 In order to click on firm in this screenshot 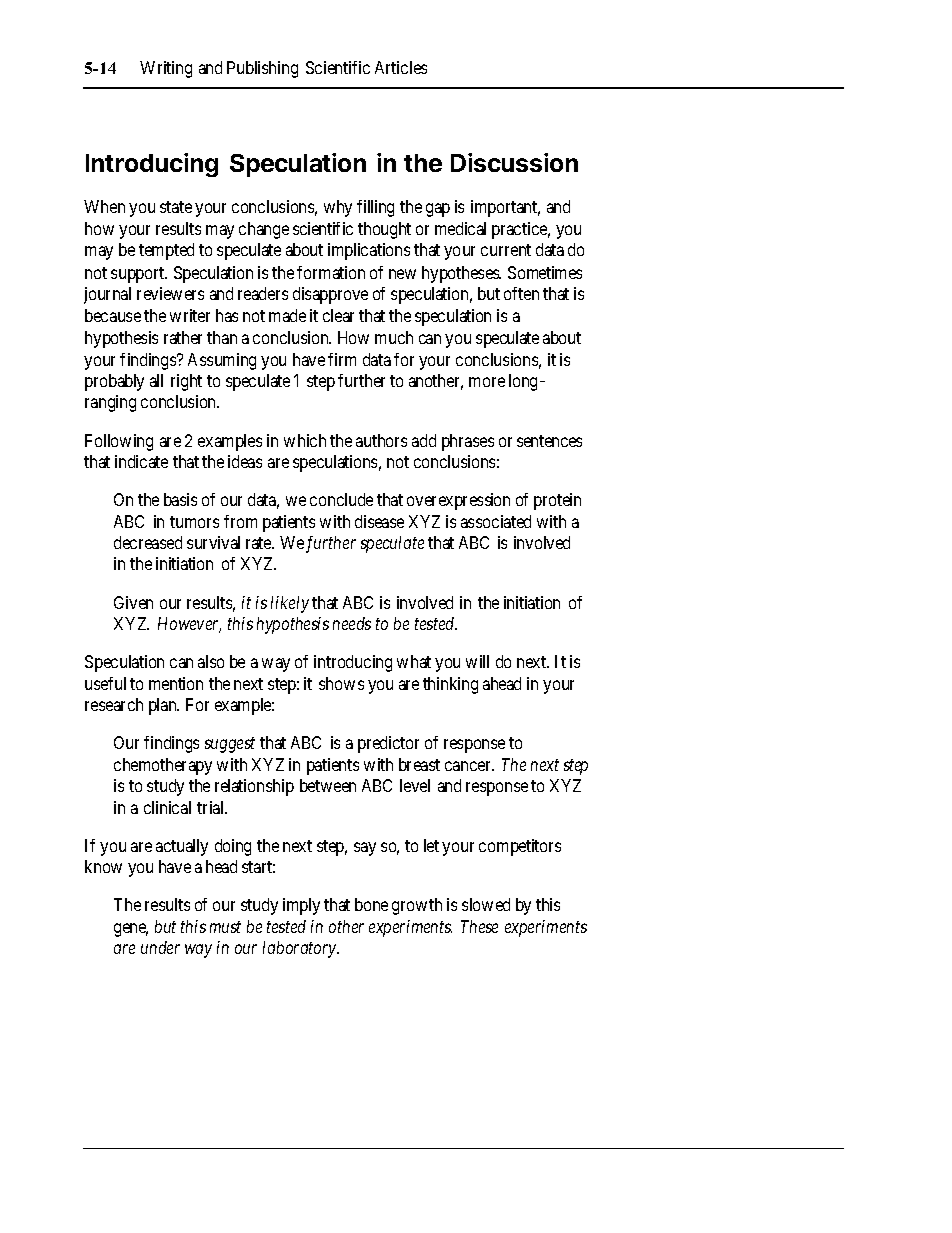, I will do `click(342, 359)`.
